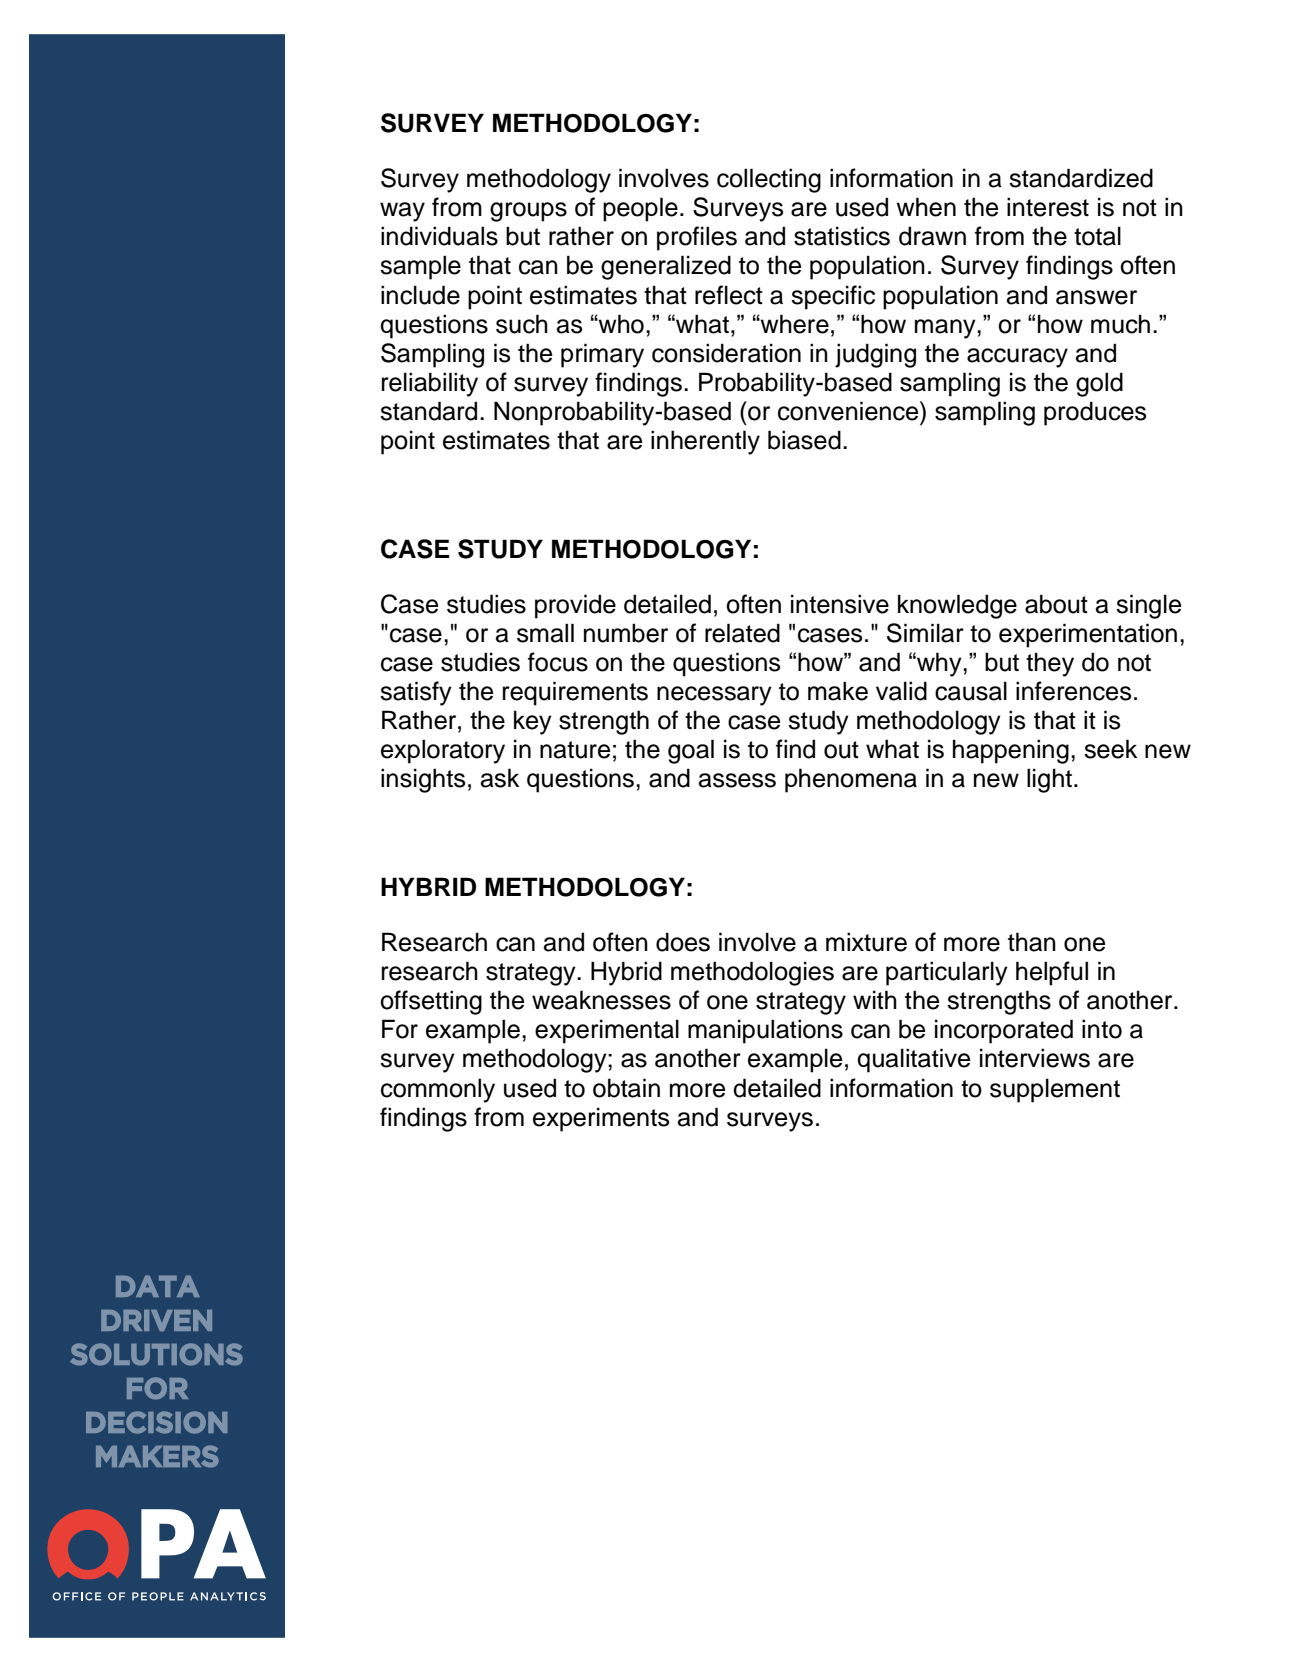 This page has height=1672, width=1292. I want to click on collecting, so click(769, 180).
